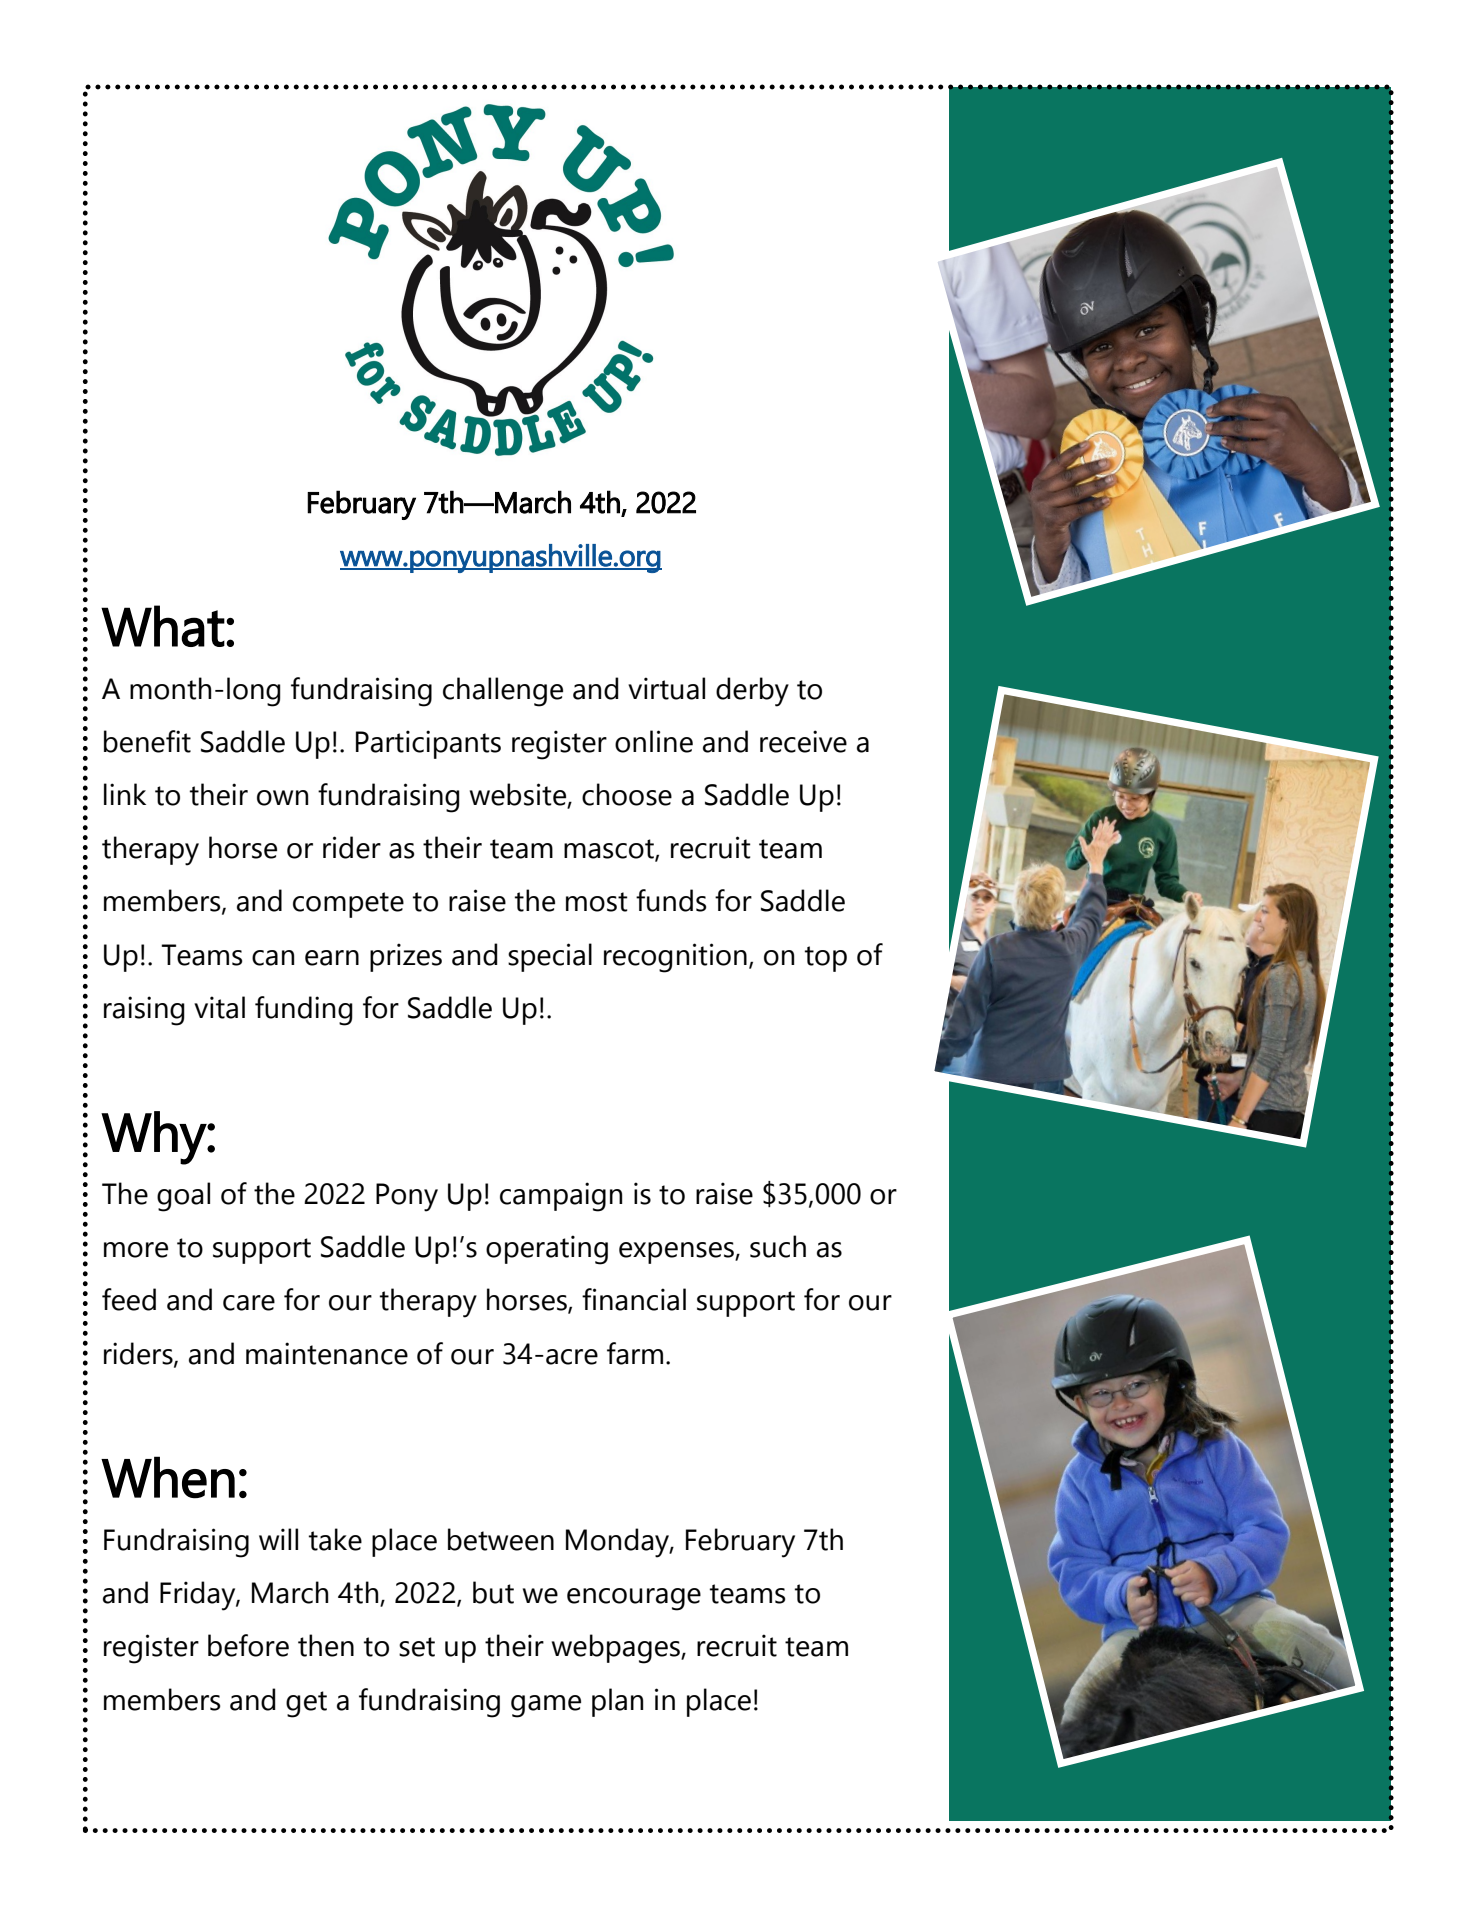 This screenshot has height=1915, width=1480. Describe the element at coordinates (406, 957) in the screenshot. I see `prizes` at that location.
